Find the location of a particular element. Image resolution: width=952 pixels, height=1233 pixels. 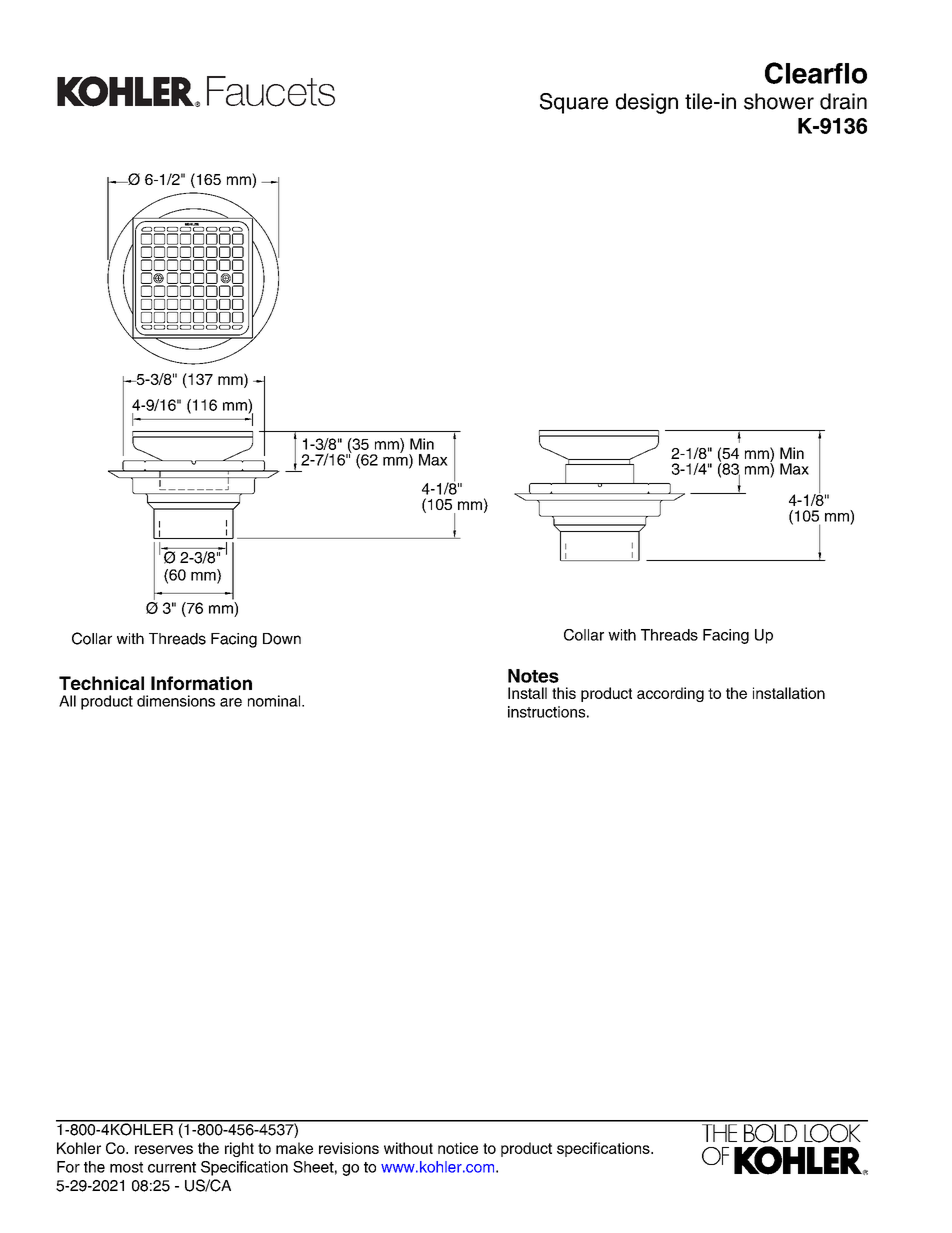

shower is located at coordinates (779, 101).
